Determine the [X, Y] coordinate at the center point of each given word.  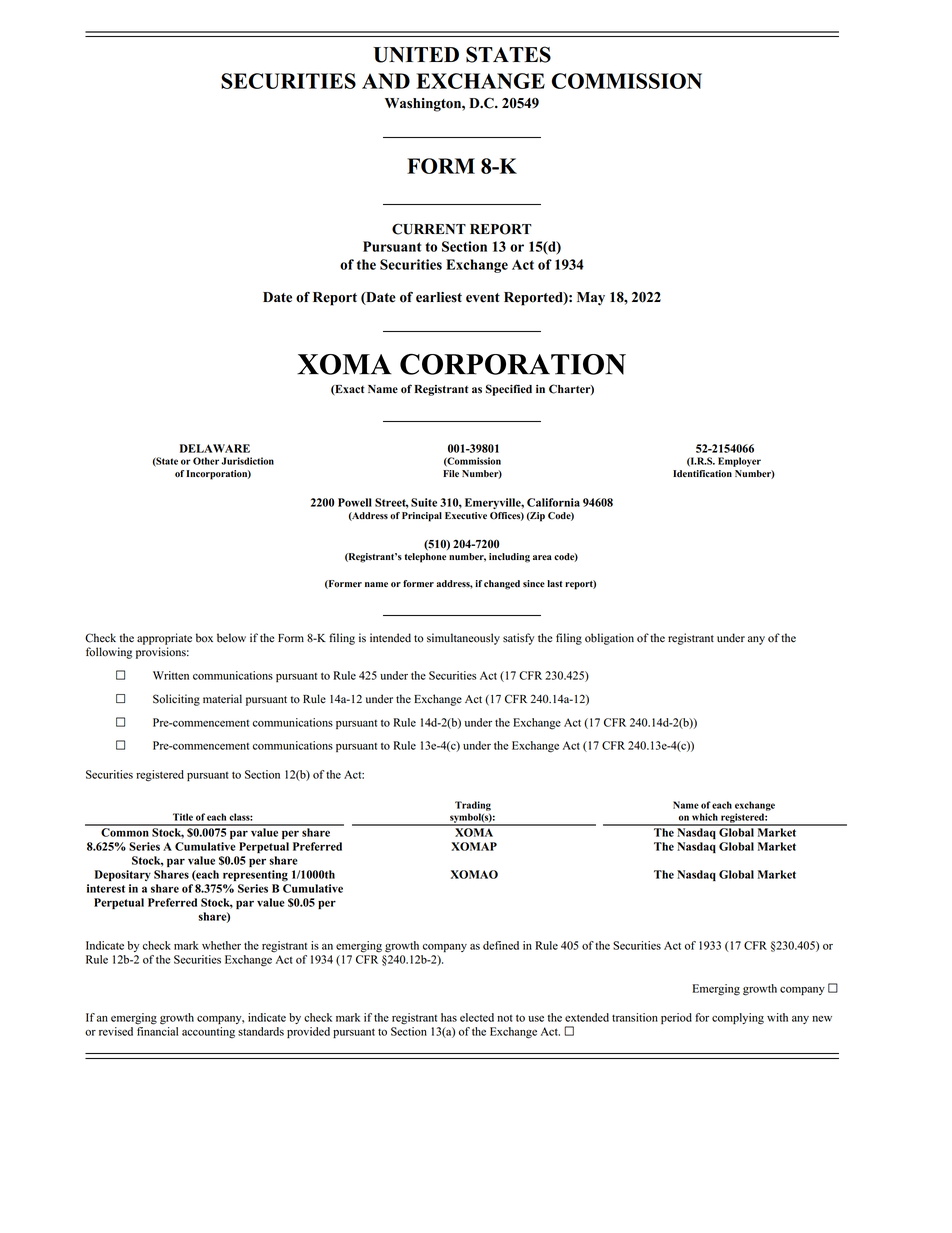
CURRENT [429, 229]
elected [477, 1017]
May [591, 299]
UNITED [416, 55]
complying [738, 1019]
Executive [466, 515]
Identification [702, 474]
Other [206, 461]
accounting [208, 1033]
